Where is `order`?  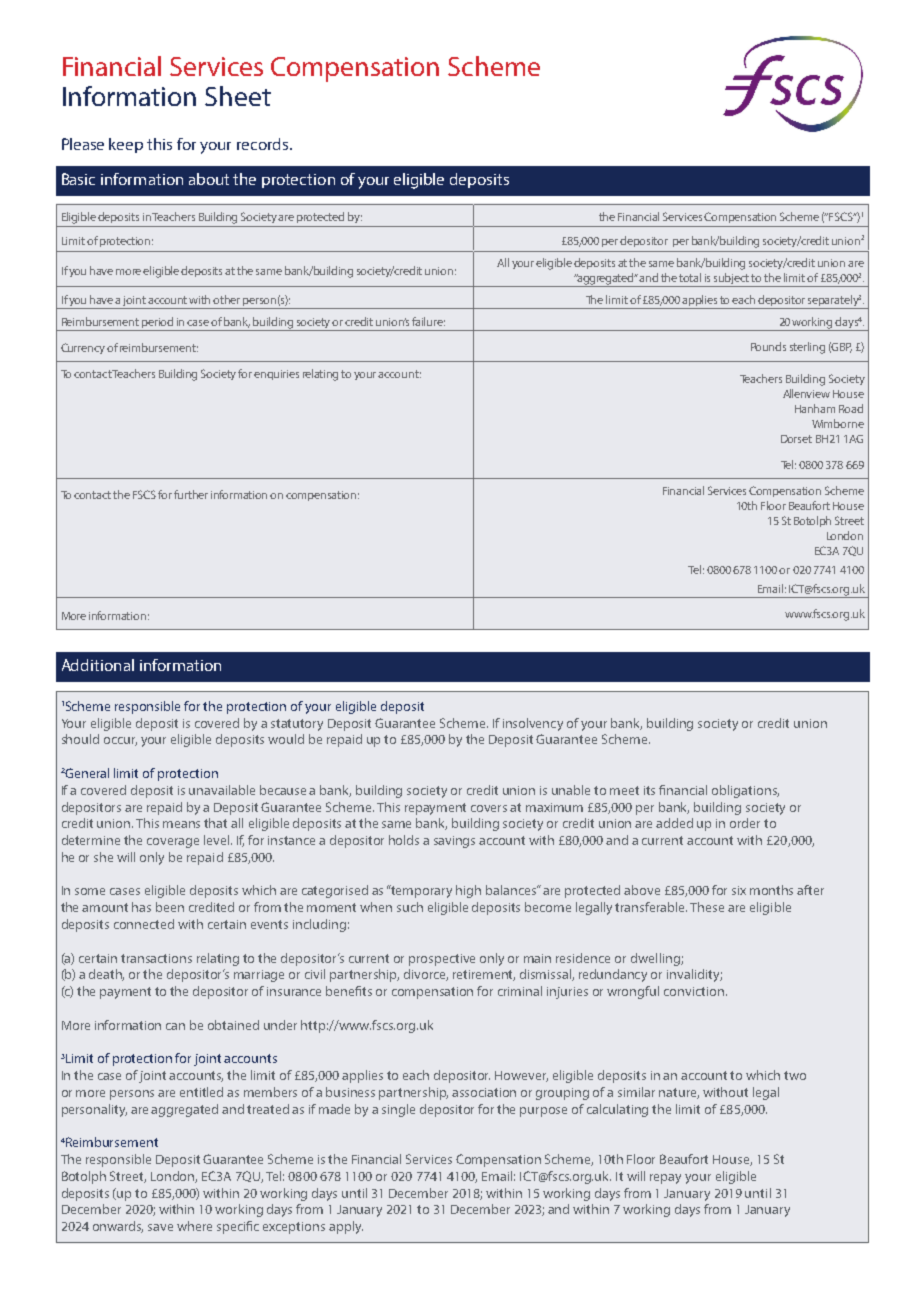
order is located at coordinates (745, 823).
